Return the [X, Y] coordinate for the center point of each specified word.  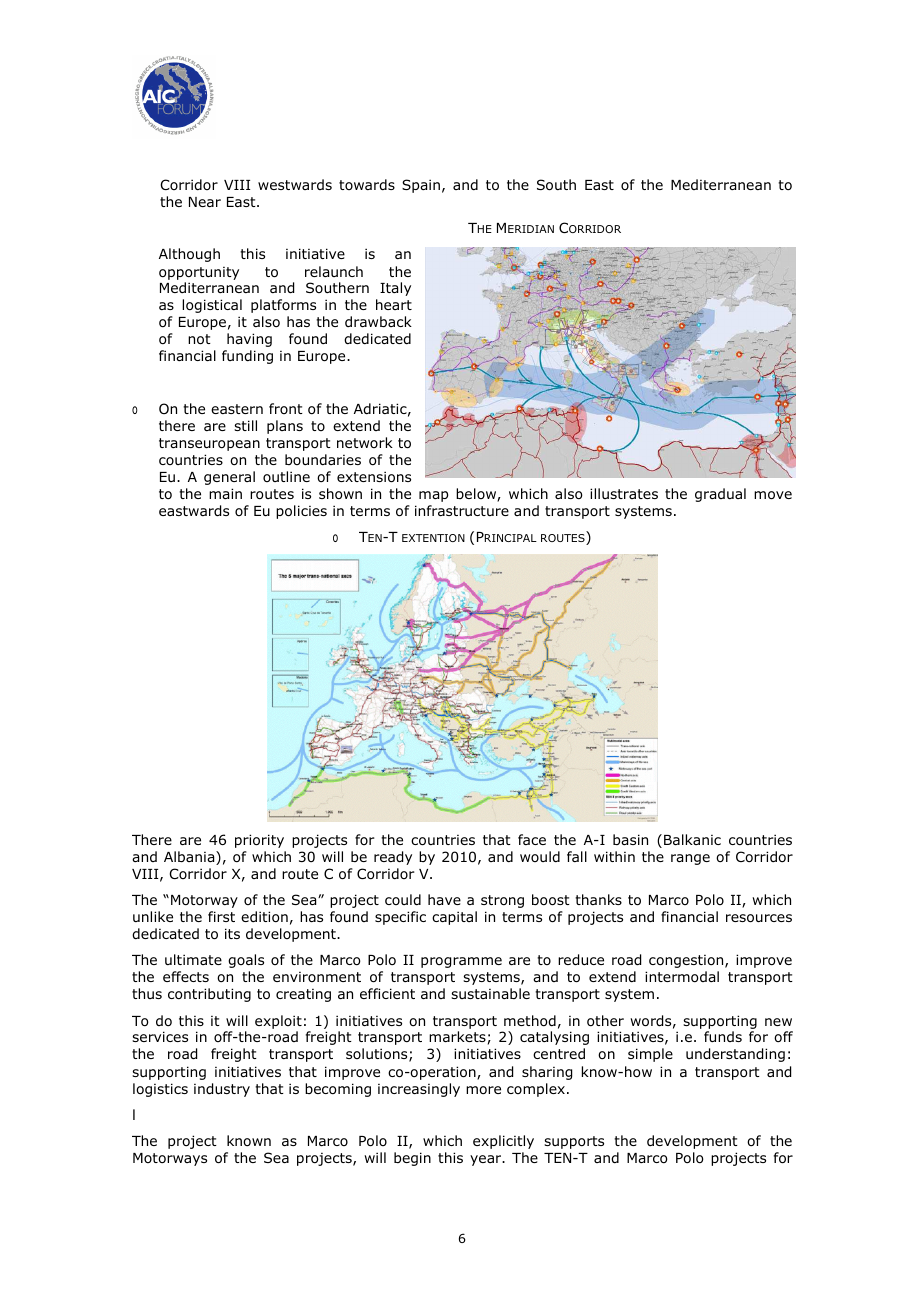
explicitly [503, 1142]
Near [205, 202]
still [245, 425]
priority [259, 841]
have [444, 899]
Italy [395, 289]
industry [222, 1090]
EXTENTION [433, 538]
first [221, 916]
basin [630, 839]
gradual [720, 495]
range [690, 859]
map [433, 496]
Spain [421, 186]
